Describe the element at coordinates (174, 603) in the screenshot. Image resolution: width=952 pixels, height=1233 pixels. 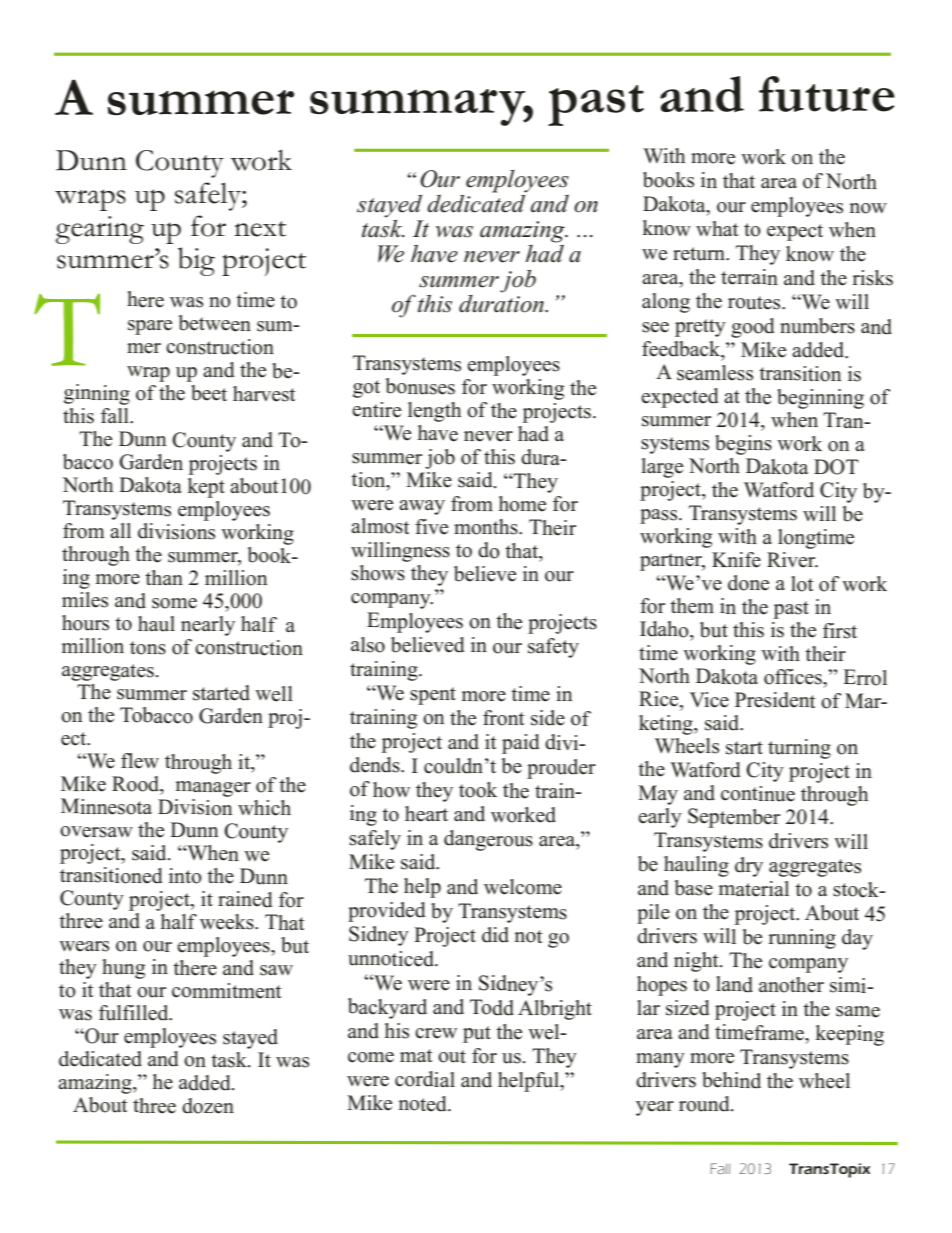
I see `some` at that location.
